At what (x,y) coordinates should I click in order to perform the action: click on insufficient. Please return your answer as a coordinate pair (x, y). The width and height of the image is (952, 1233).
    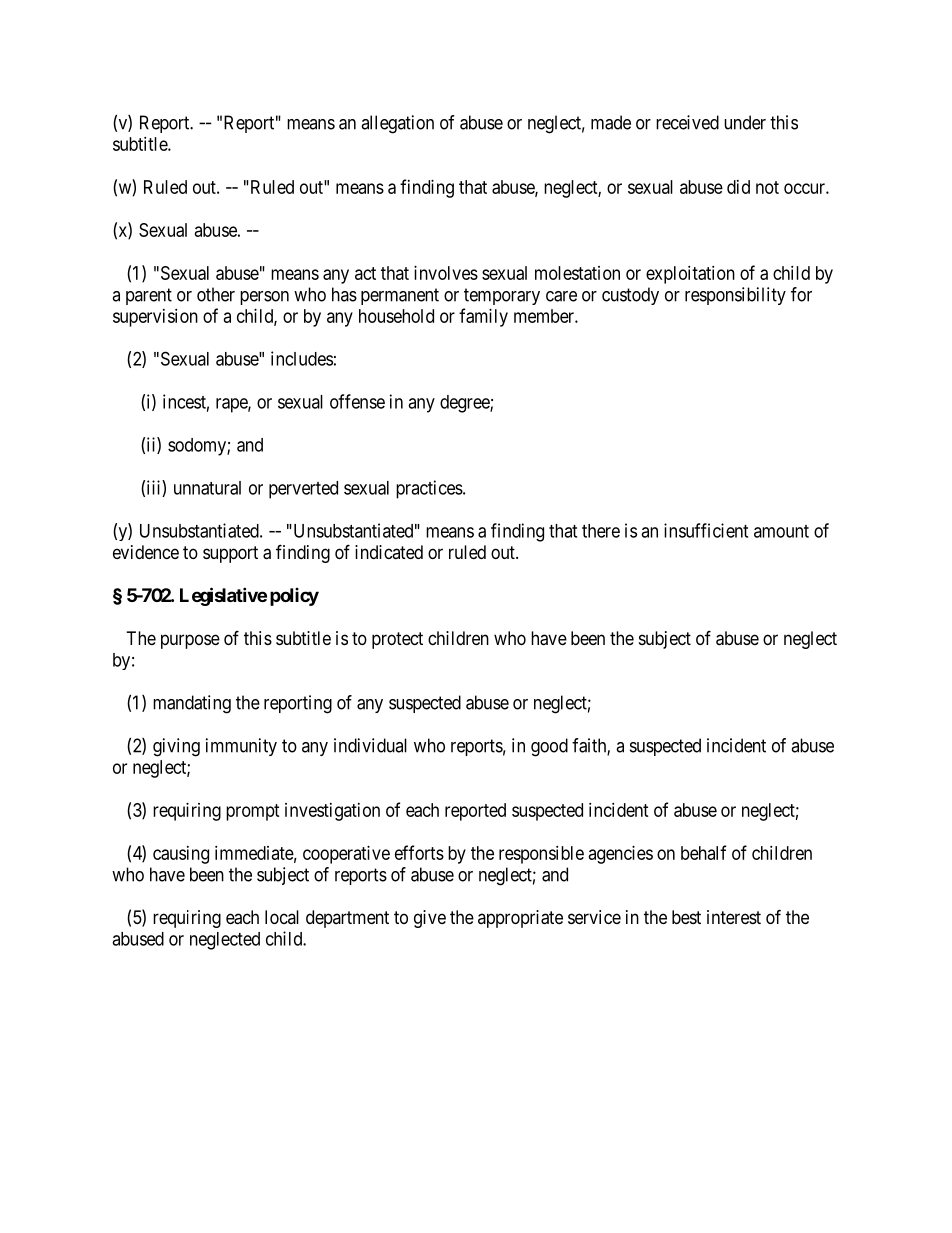
    Looking at the image, I should click on (706, 530).
